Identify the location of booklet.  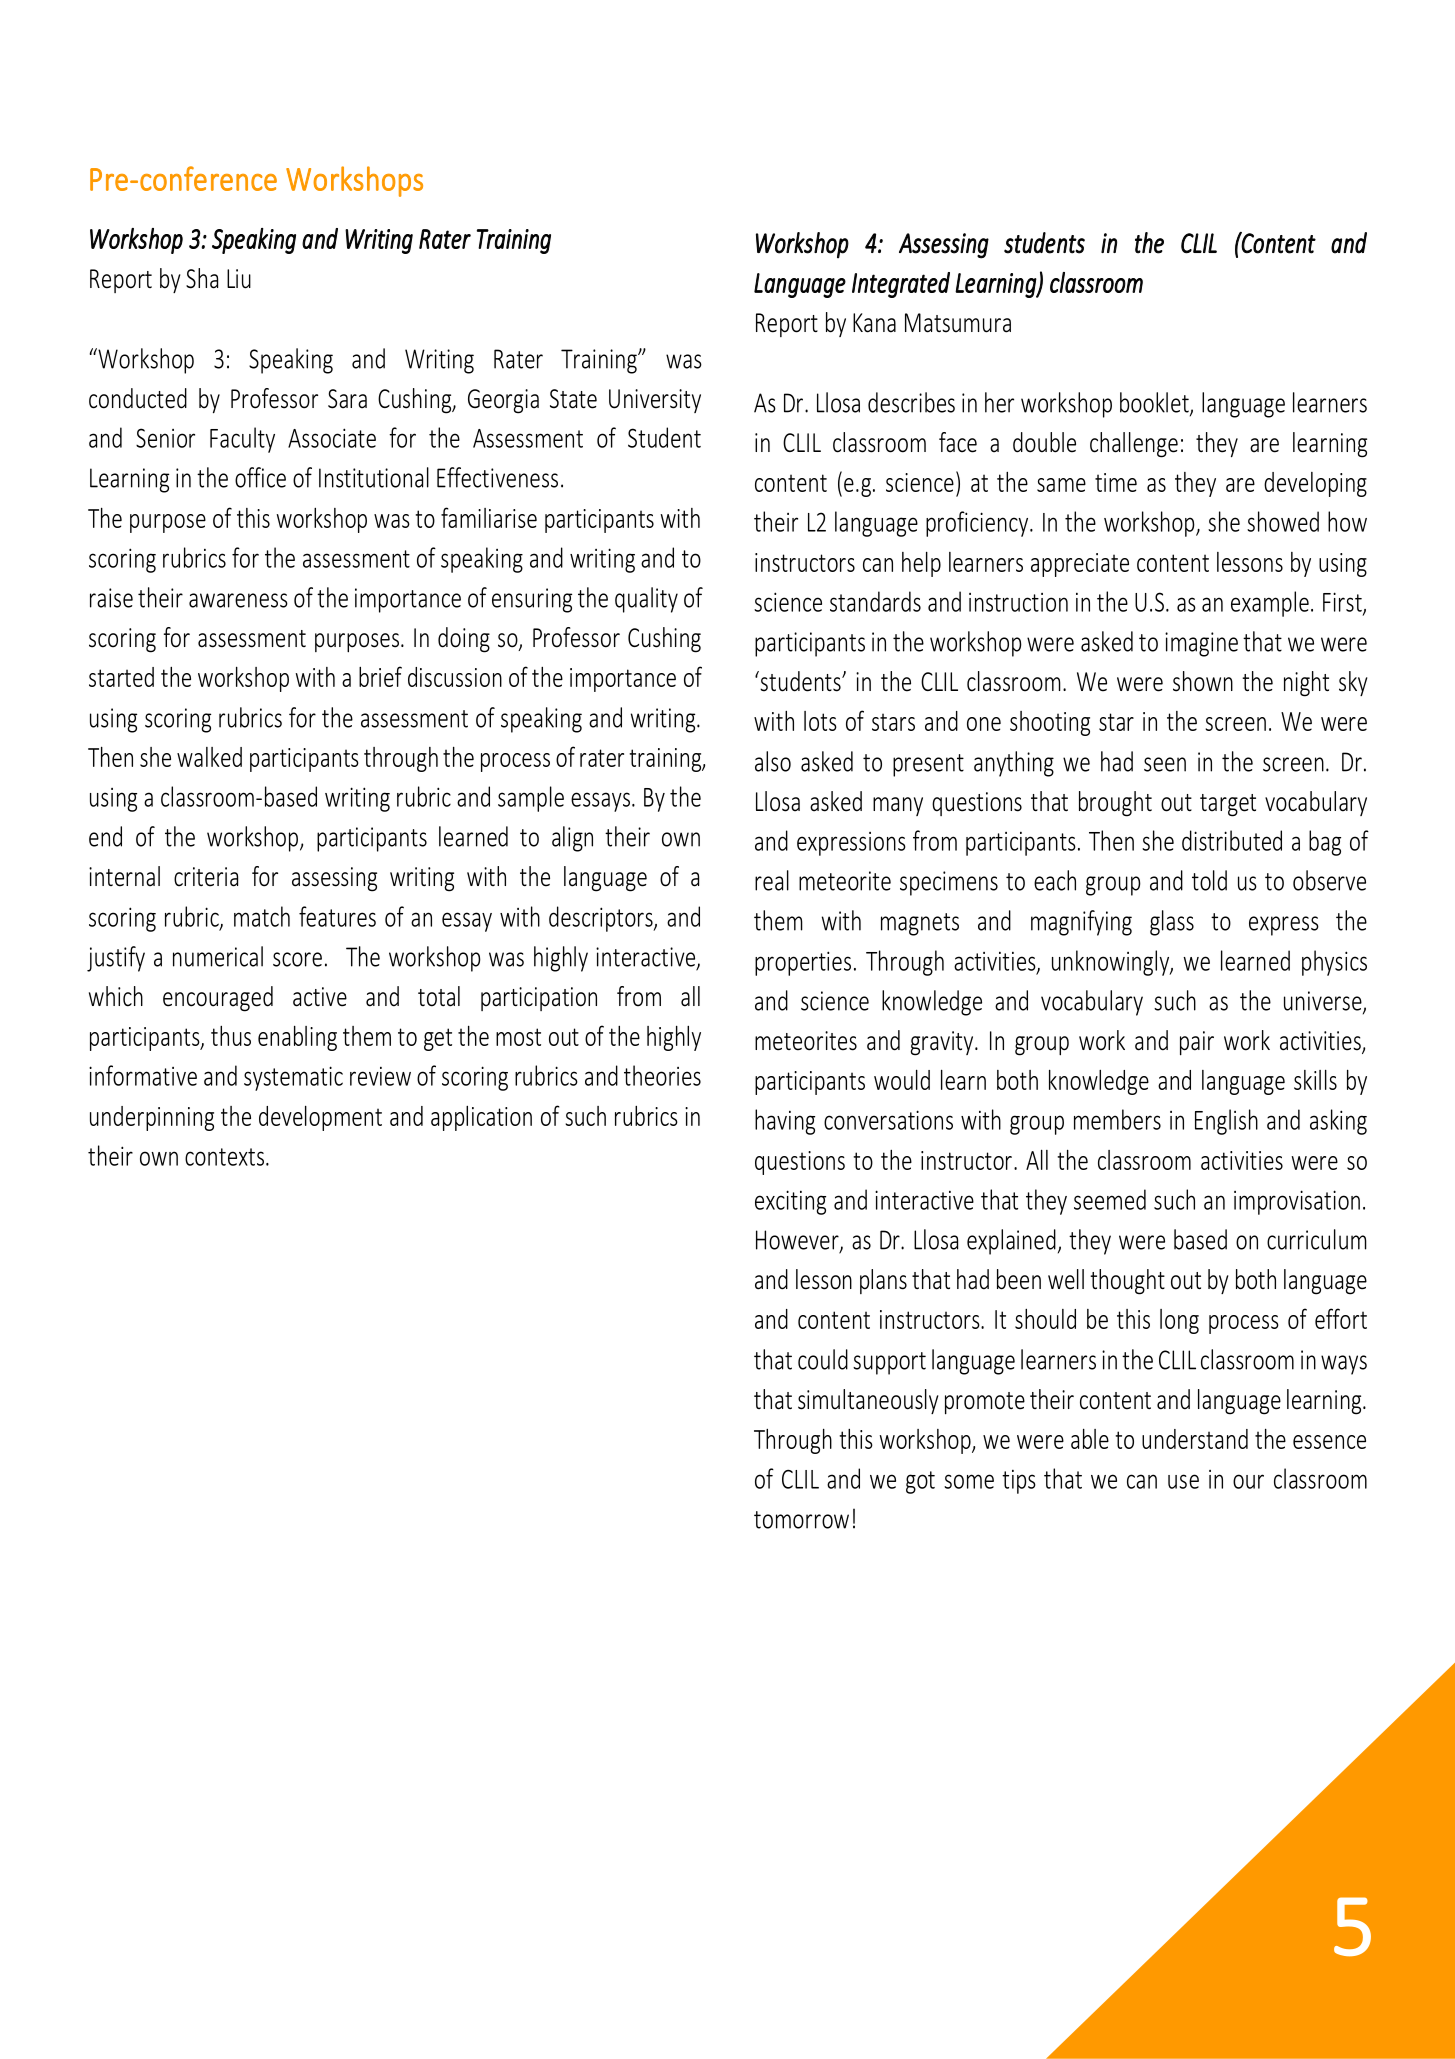
(1155, 403).
